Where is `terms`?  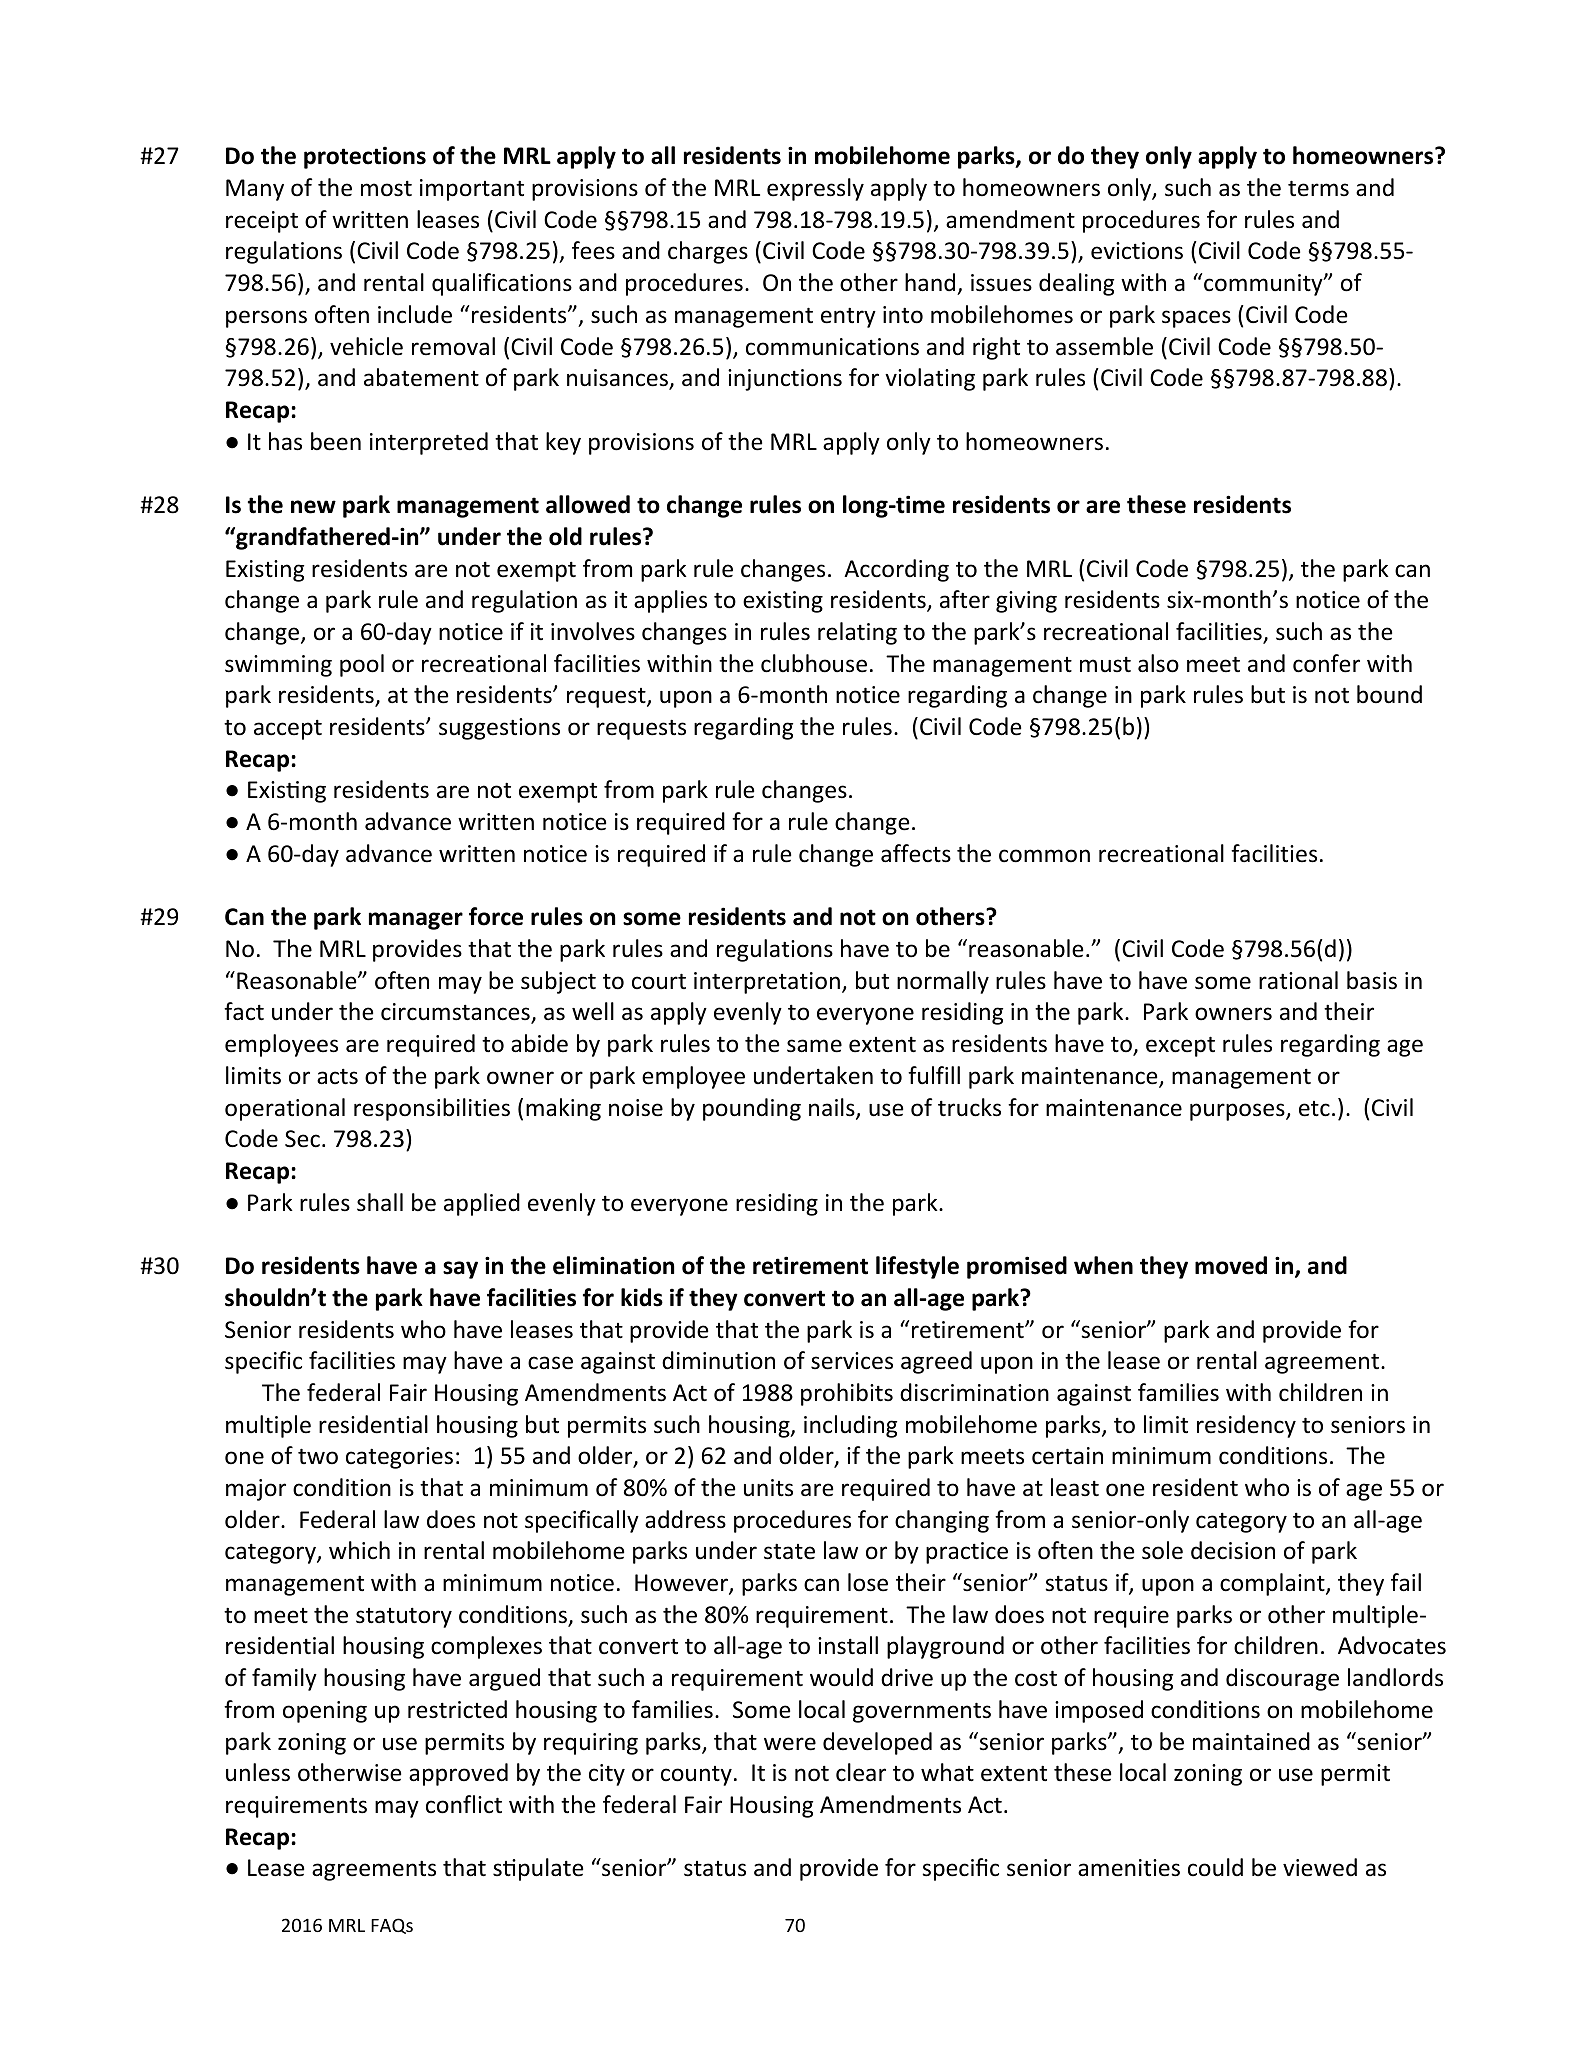
terms is located at coordinates (1318, 188).
